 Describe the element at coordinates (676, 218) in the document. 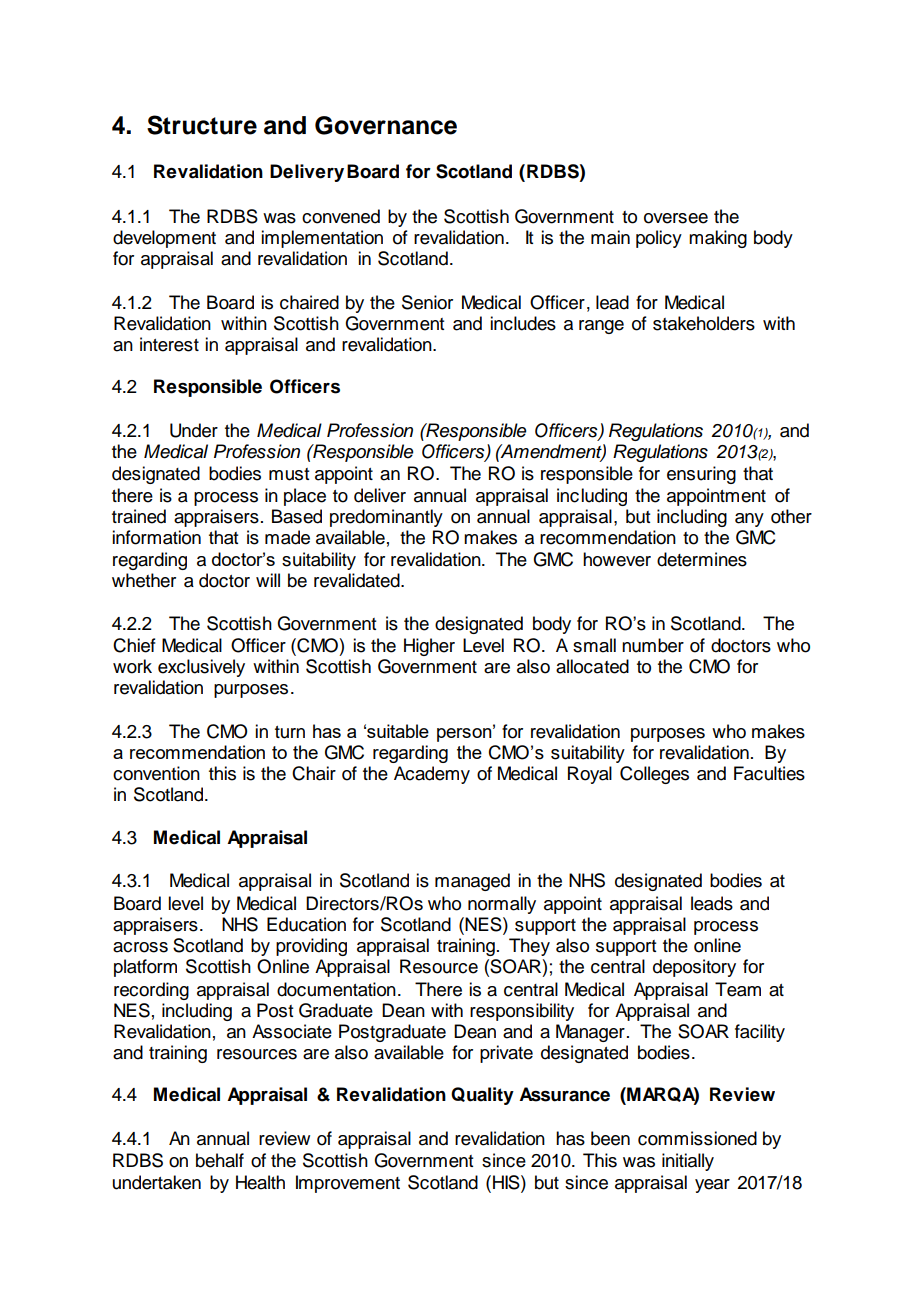

I see `oversee` at that location.
